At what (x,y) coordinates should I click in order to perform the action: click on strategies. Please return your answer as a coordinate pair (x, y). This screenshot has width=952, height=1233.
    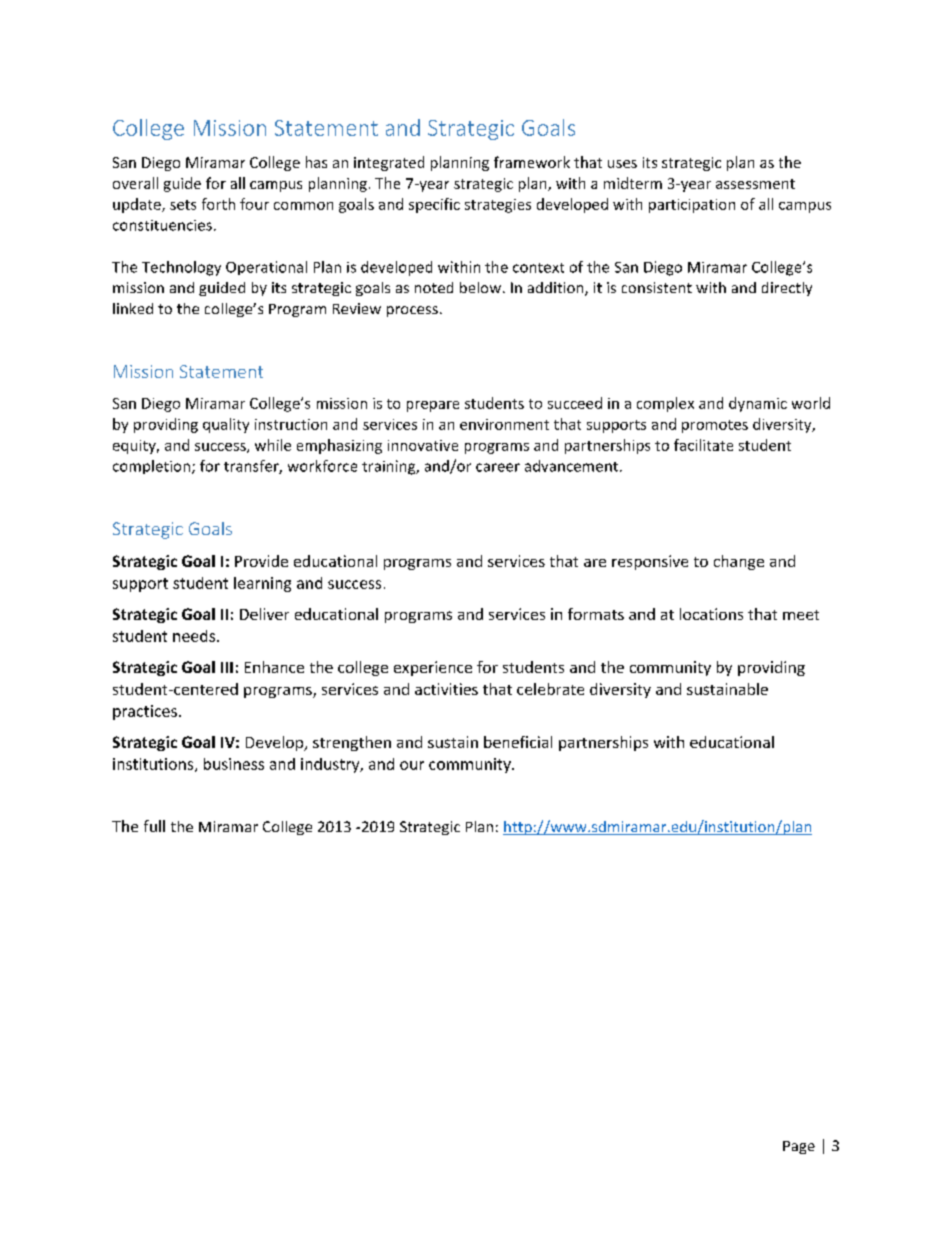
    Looking at the image, I should click on (498, 206).
